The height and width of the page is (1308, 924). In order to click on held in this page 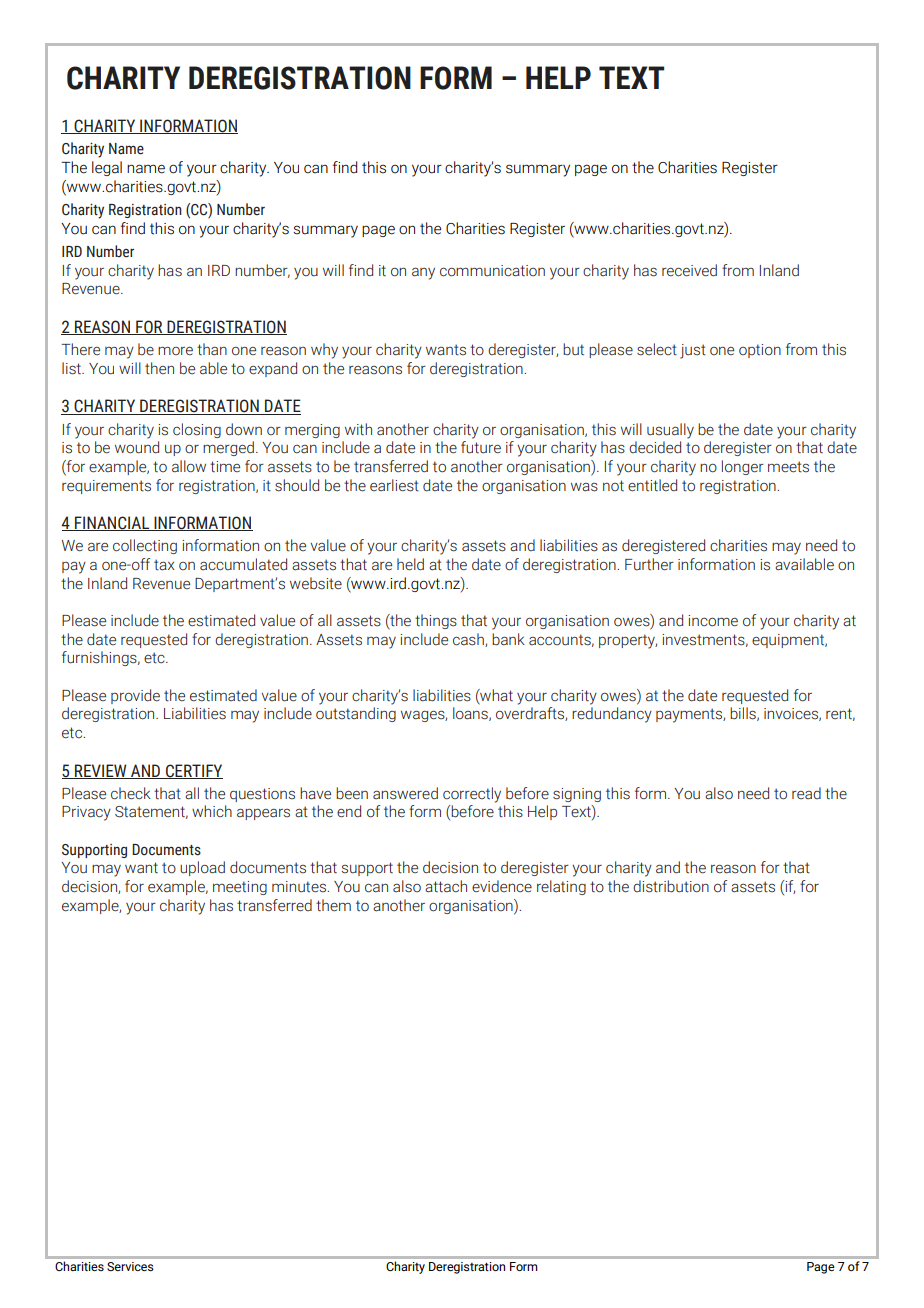, I will do `click(410, 564)`.
